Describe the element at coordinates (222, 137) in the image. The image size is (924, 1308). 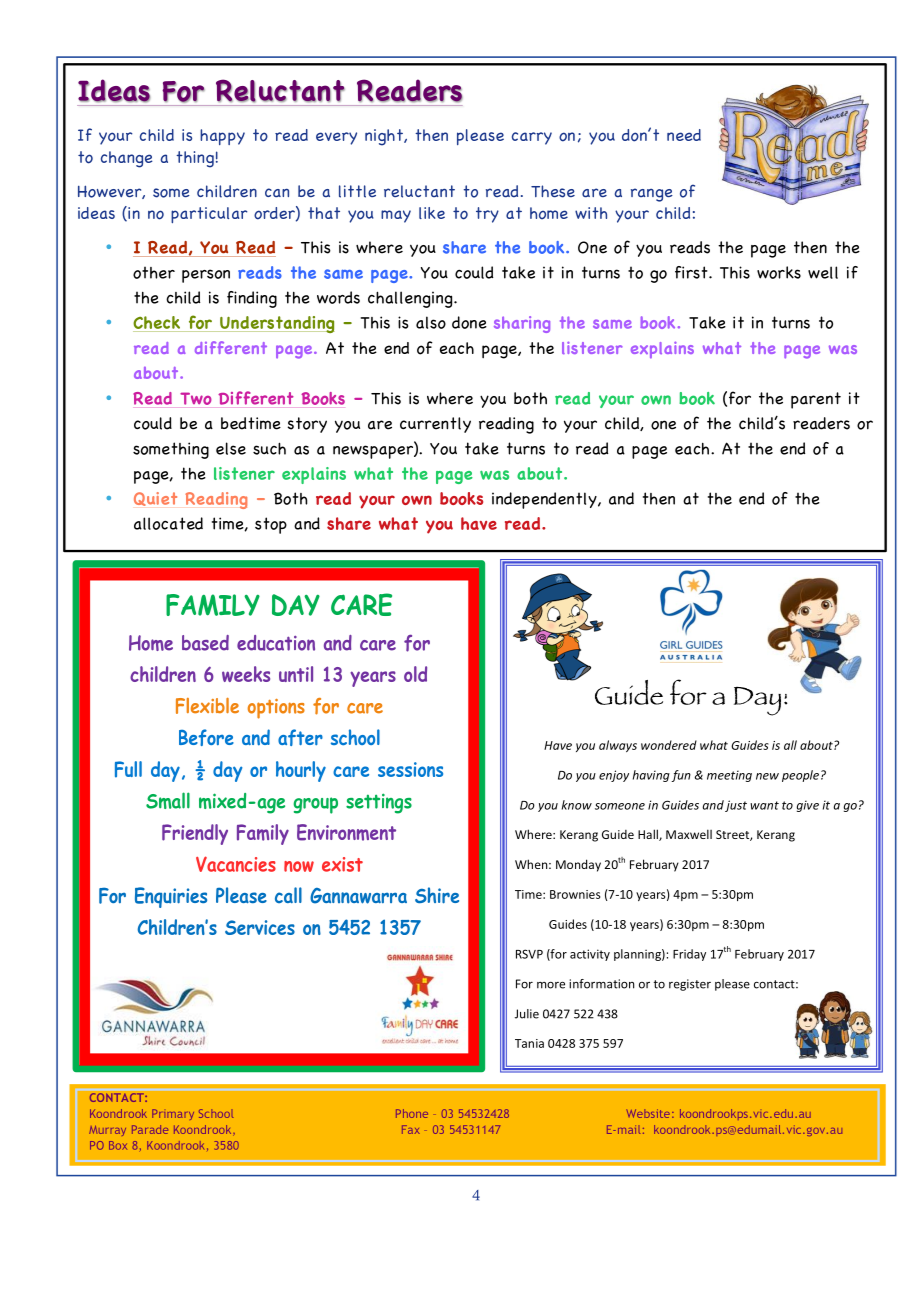
I see `happy` at that location.
